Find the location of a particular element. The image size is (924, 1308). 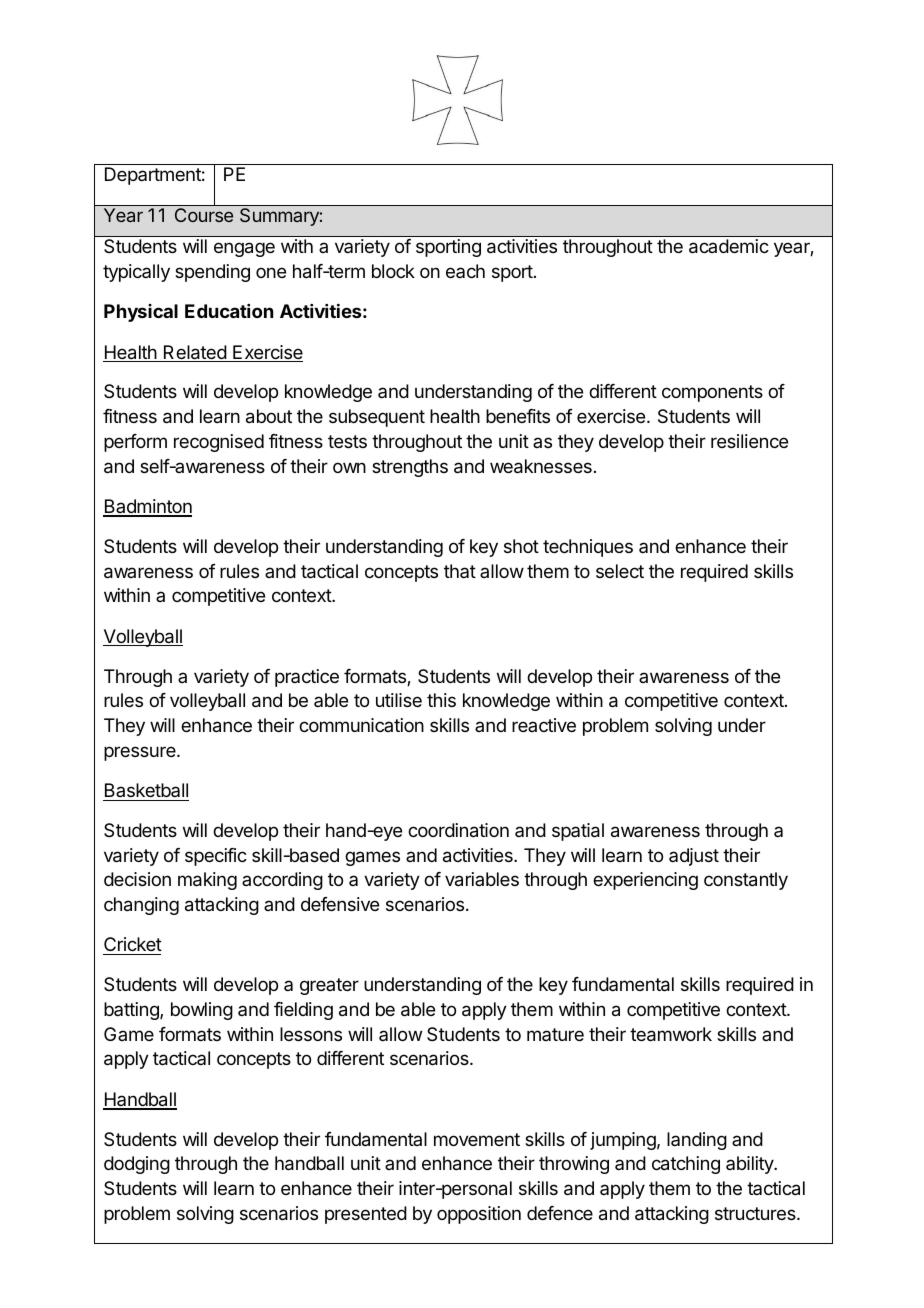

Badminton is located at coordinates (147, 507).
